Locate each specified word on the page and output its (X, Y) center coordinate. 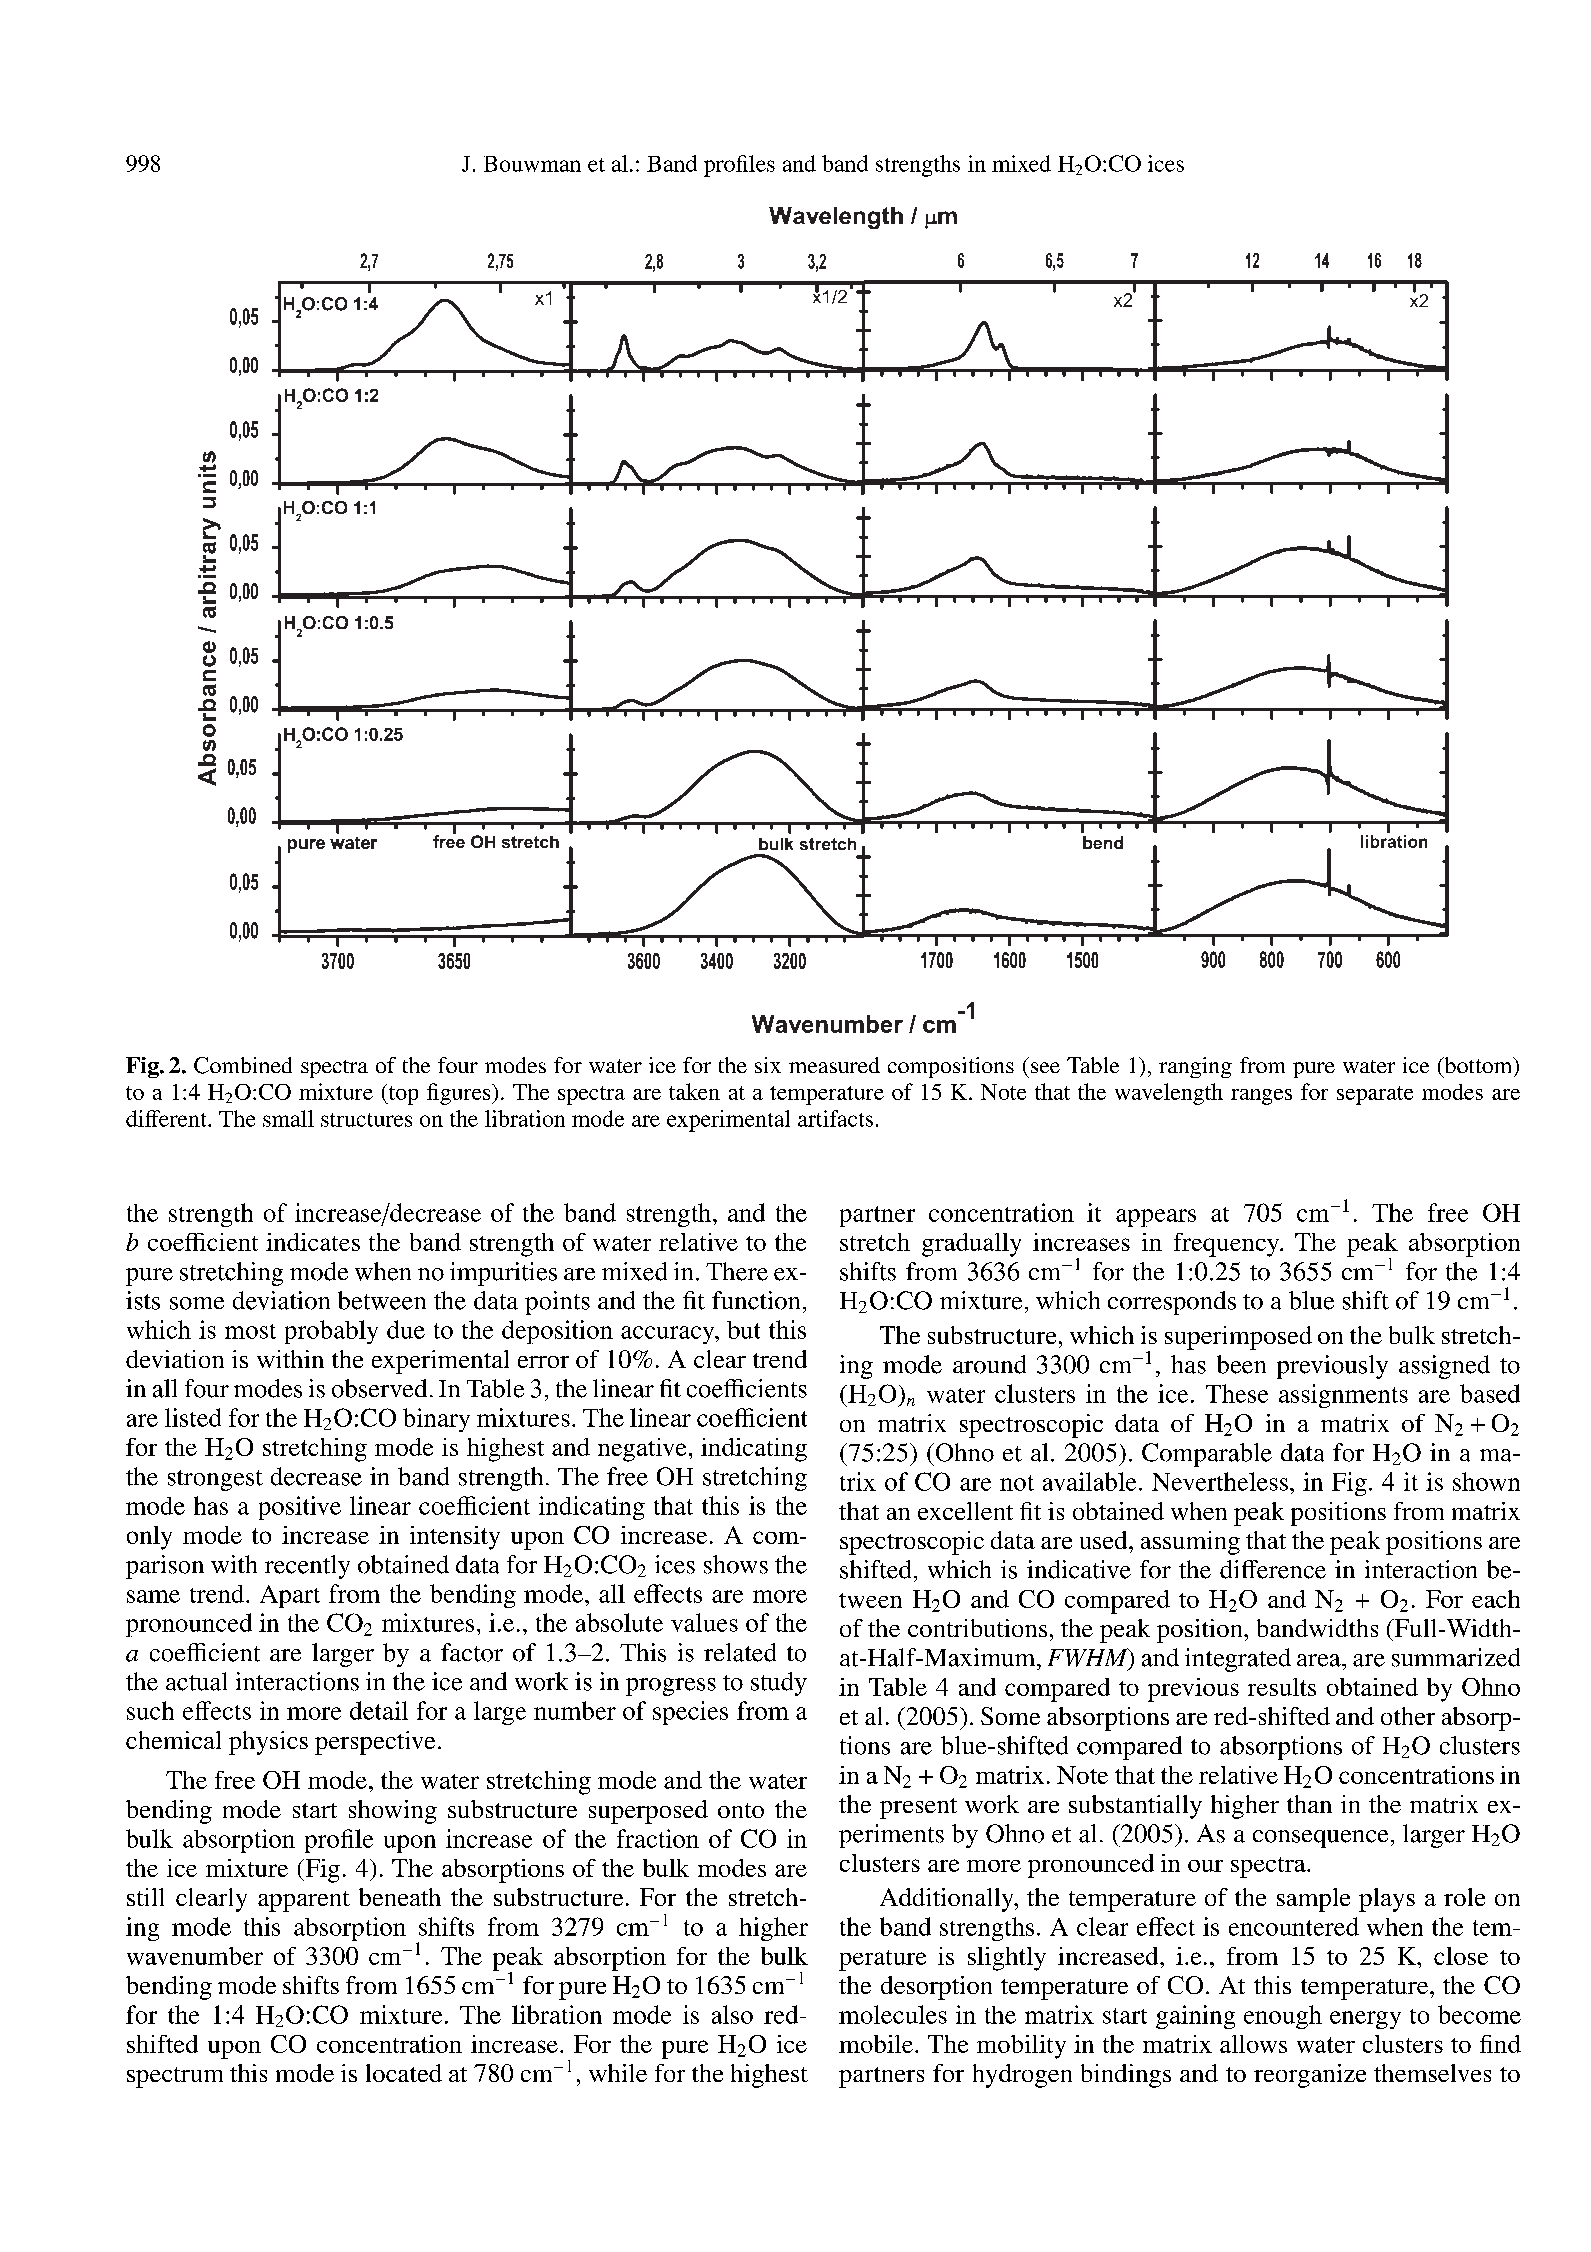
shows (736, 1564)
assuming (1190, 1543)
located (404, 2073)
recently (307, 1567)
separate (1375, 1095)
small (288, 1118)
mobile (876, 2044)
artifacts (835, 1118)
